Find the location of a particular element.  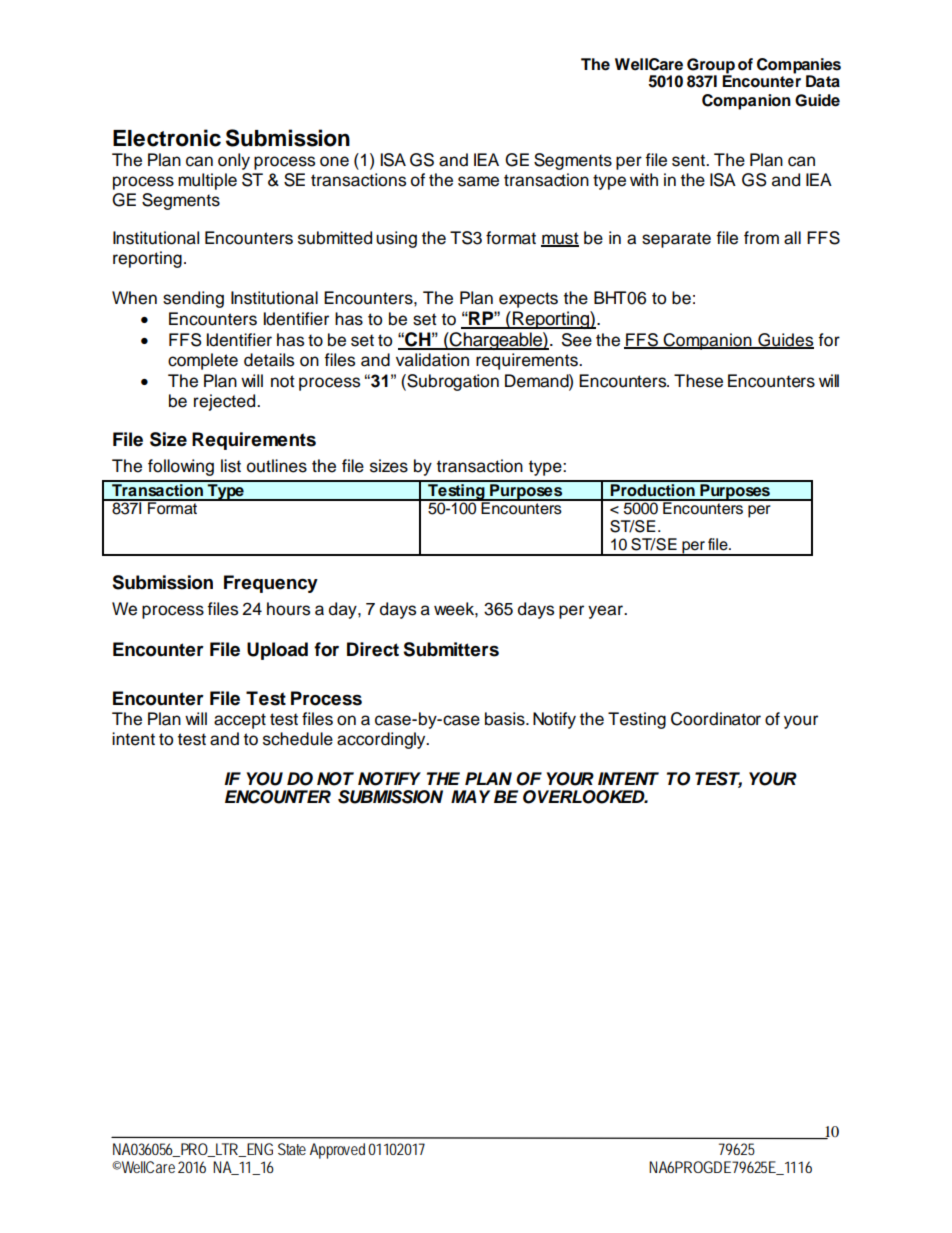

These is located at coordinates (698, 381).
